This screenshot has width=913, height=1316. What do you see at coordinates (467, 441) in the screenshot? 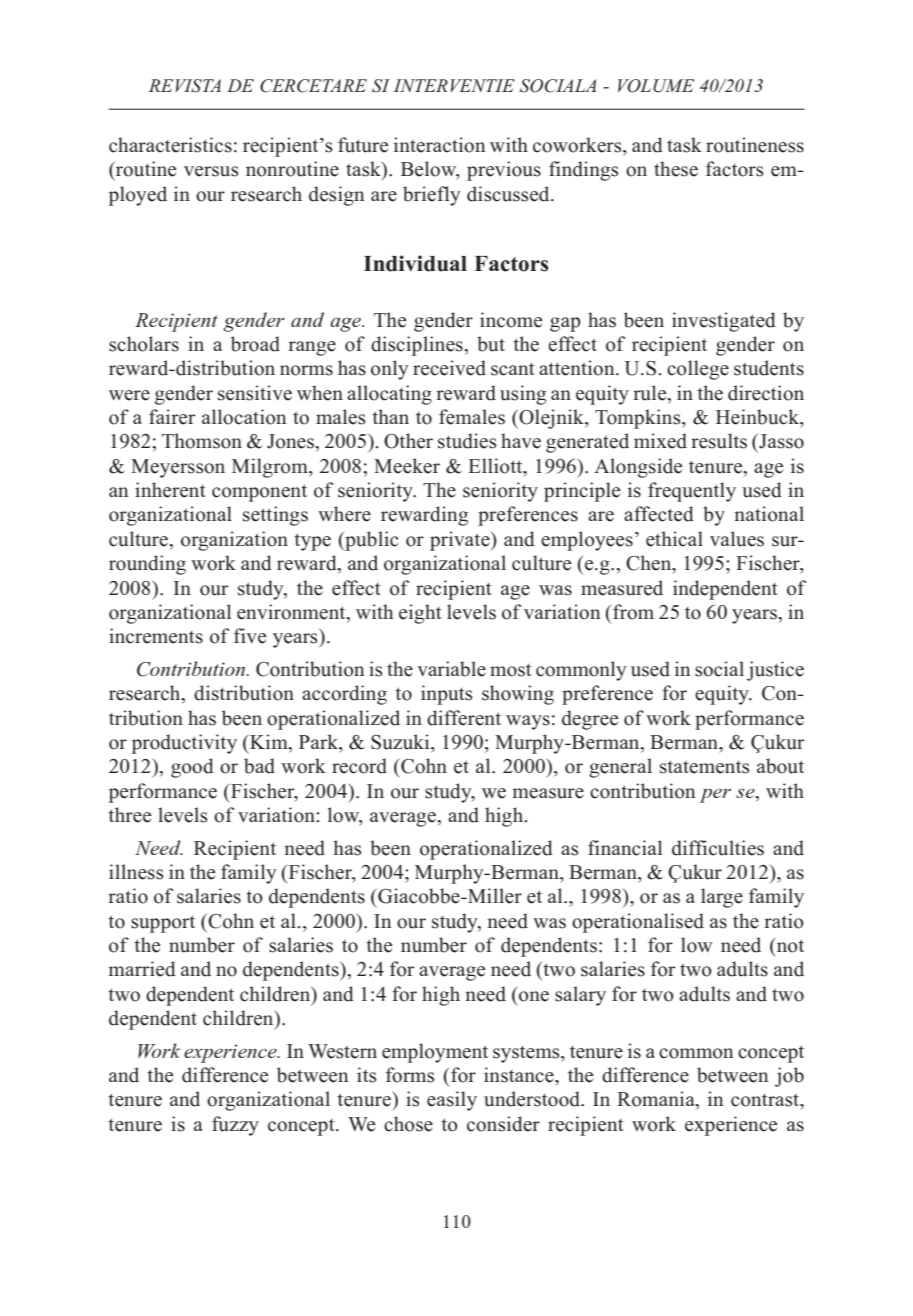
I see `studies` at bounding box center [467, 441].
